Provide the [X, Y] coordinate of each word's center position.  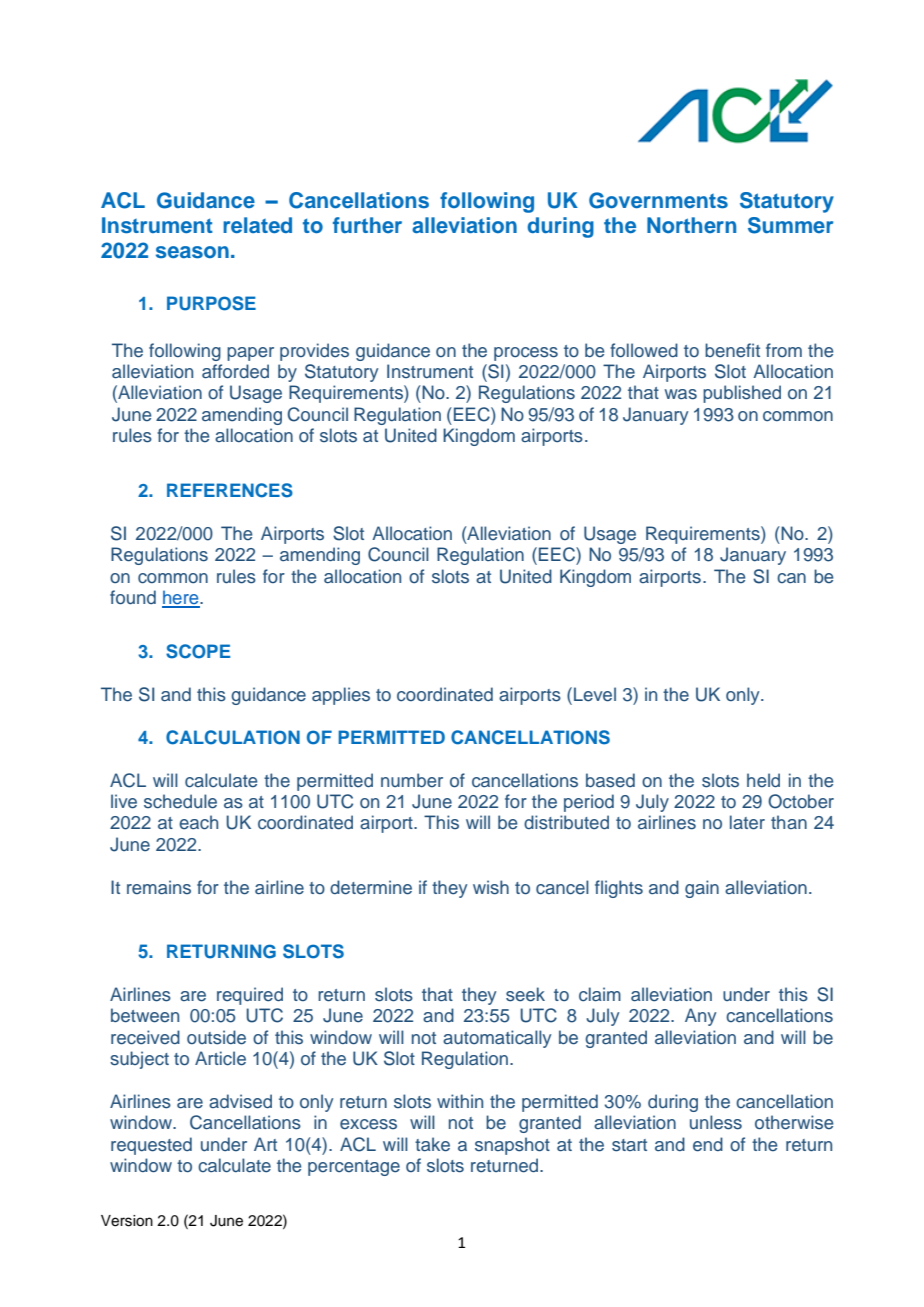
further [367, 225]
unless [716, 1122]
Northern [691, 225]
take [432, 1144]
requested [151, 1146]
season [192, 252]
